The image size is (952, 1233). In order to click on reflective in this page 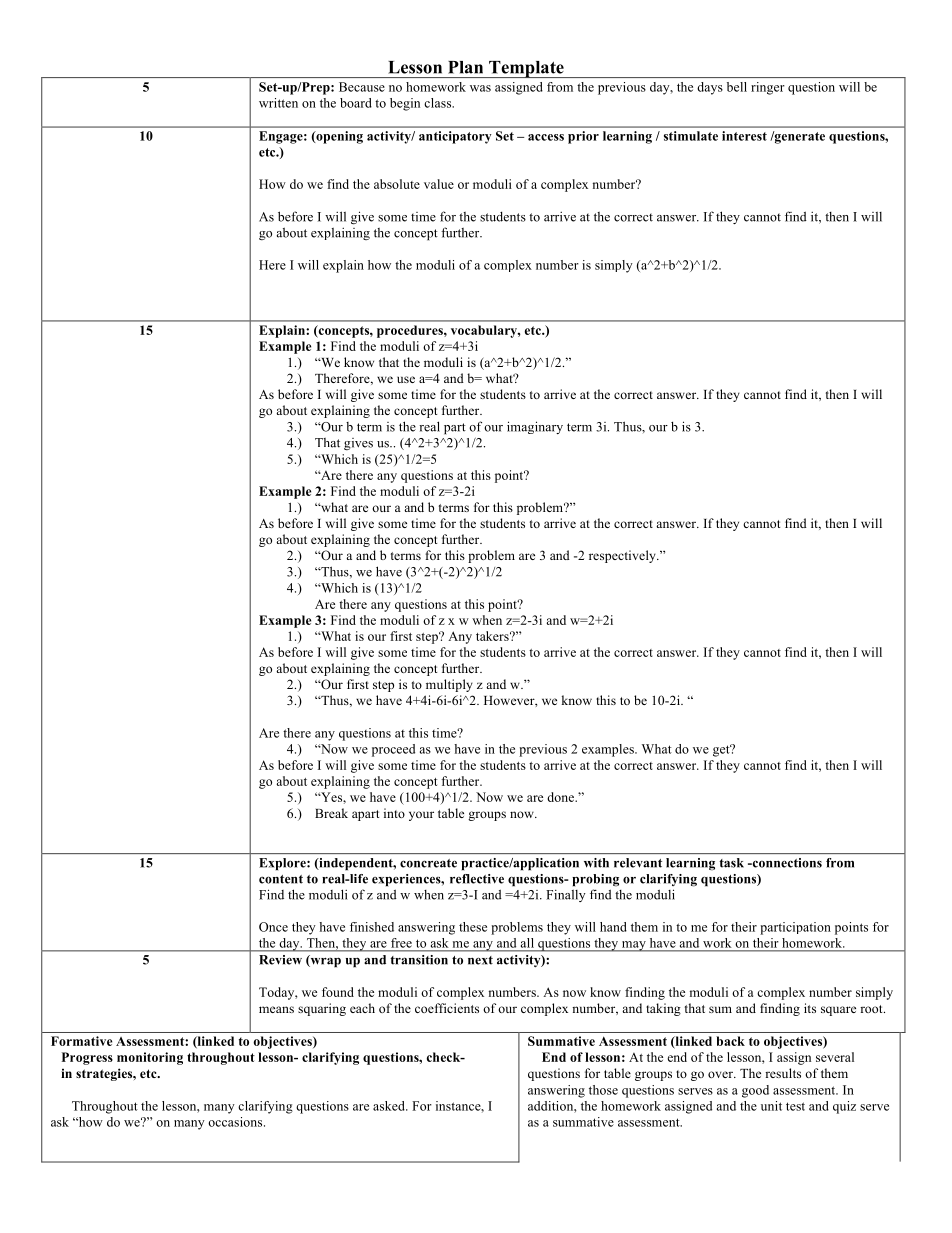, I will do `click(477, 879)`.
